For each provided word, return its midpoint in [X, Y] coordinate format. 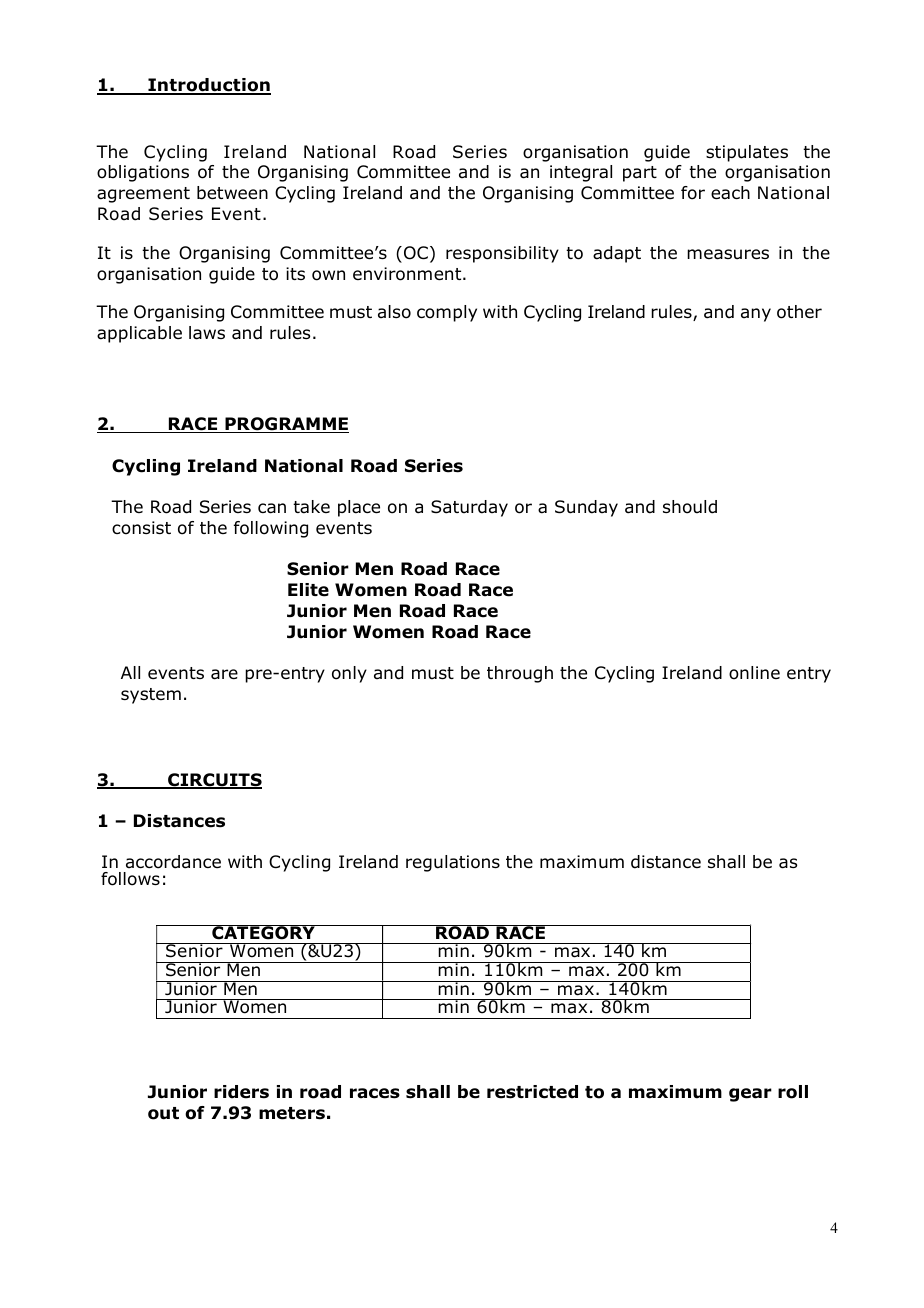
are [224, 674]
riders [241, 1092]
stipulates [747, 153]
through [520, 674]
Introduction [208, 86]
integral [581, 173]
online [754, 673]
